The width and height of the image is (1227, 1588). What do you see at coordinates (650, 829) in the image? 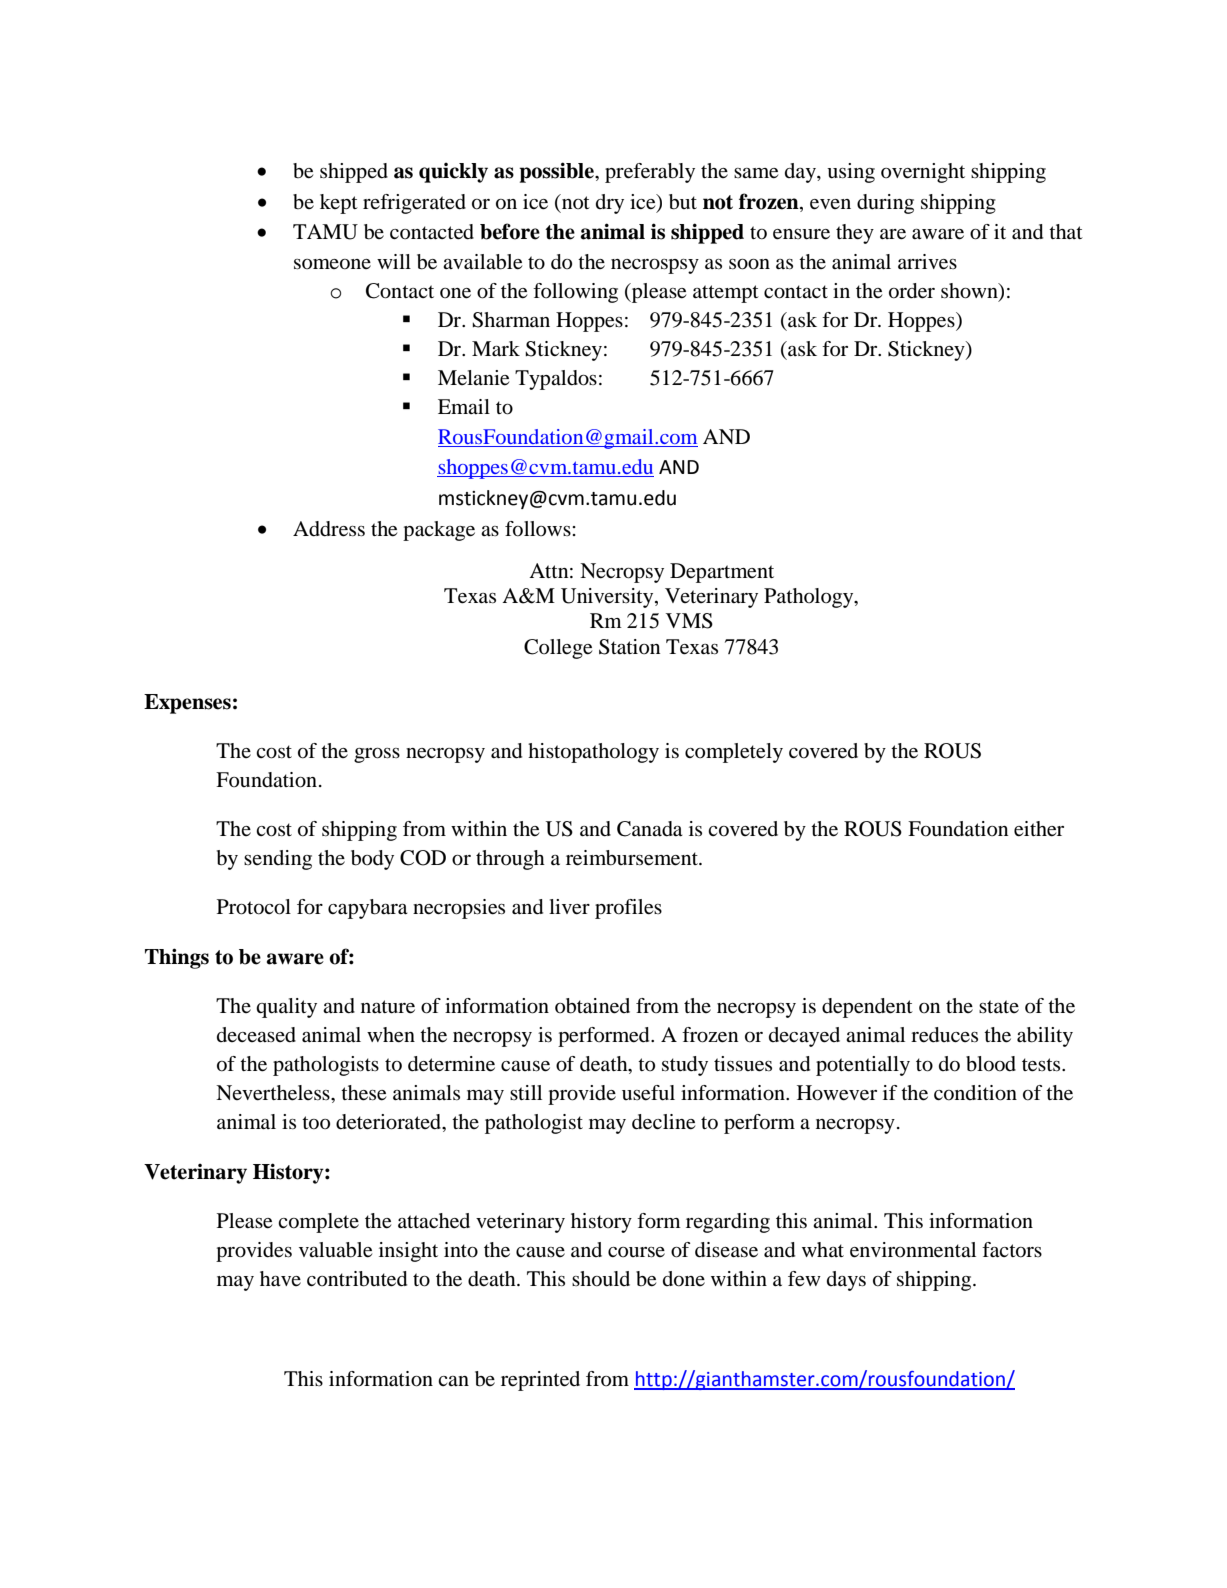
I see `Canada` at bounding box center [650, 829].
